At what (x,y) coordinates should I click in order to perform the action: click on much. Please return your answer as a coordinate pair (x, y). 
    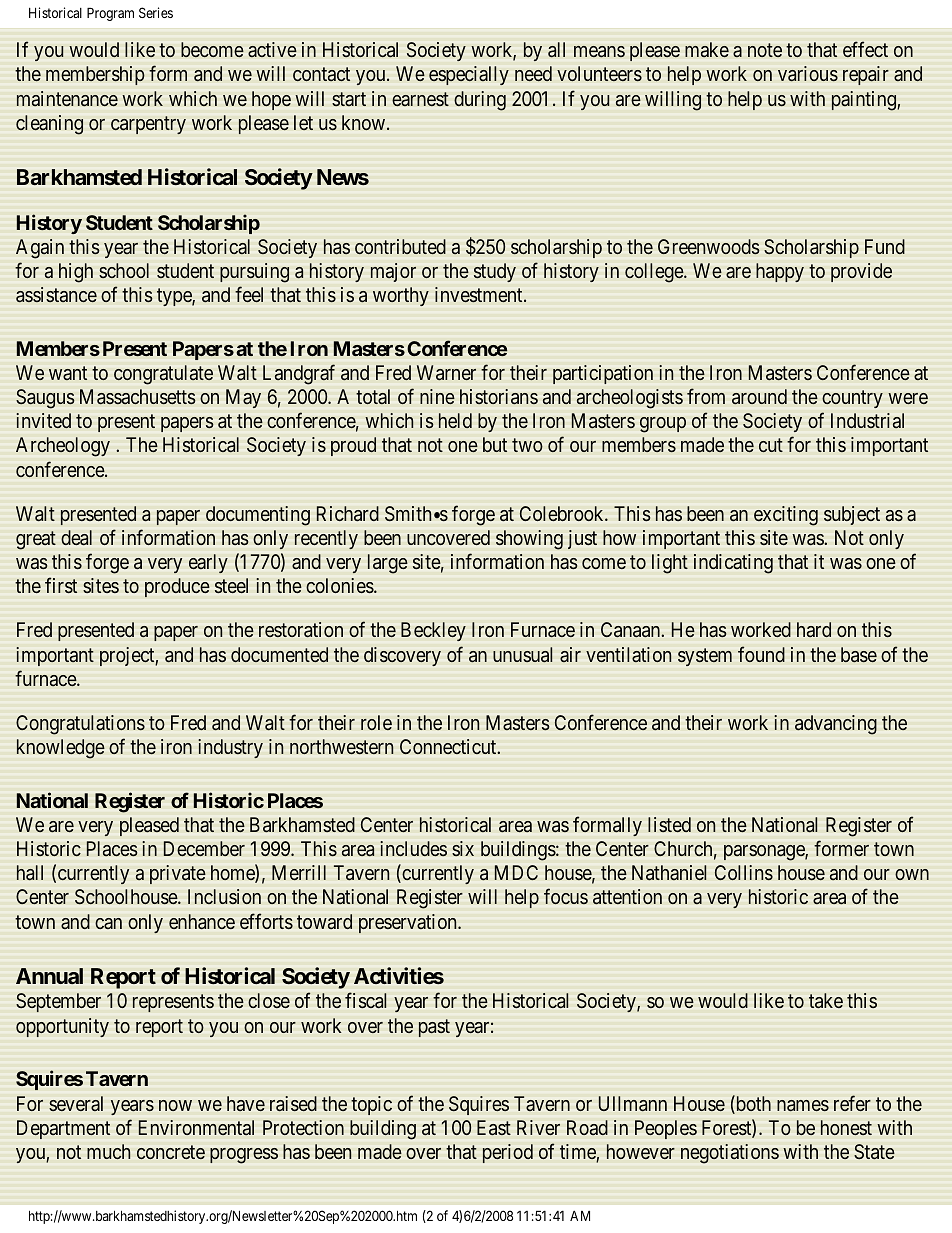
    Looking at the image, I should click on (108, 1151).
